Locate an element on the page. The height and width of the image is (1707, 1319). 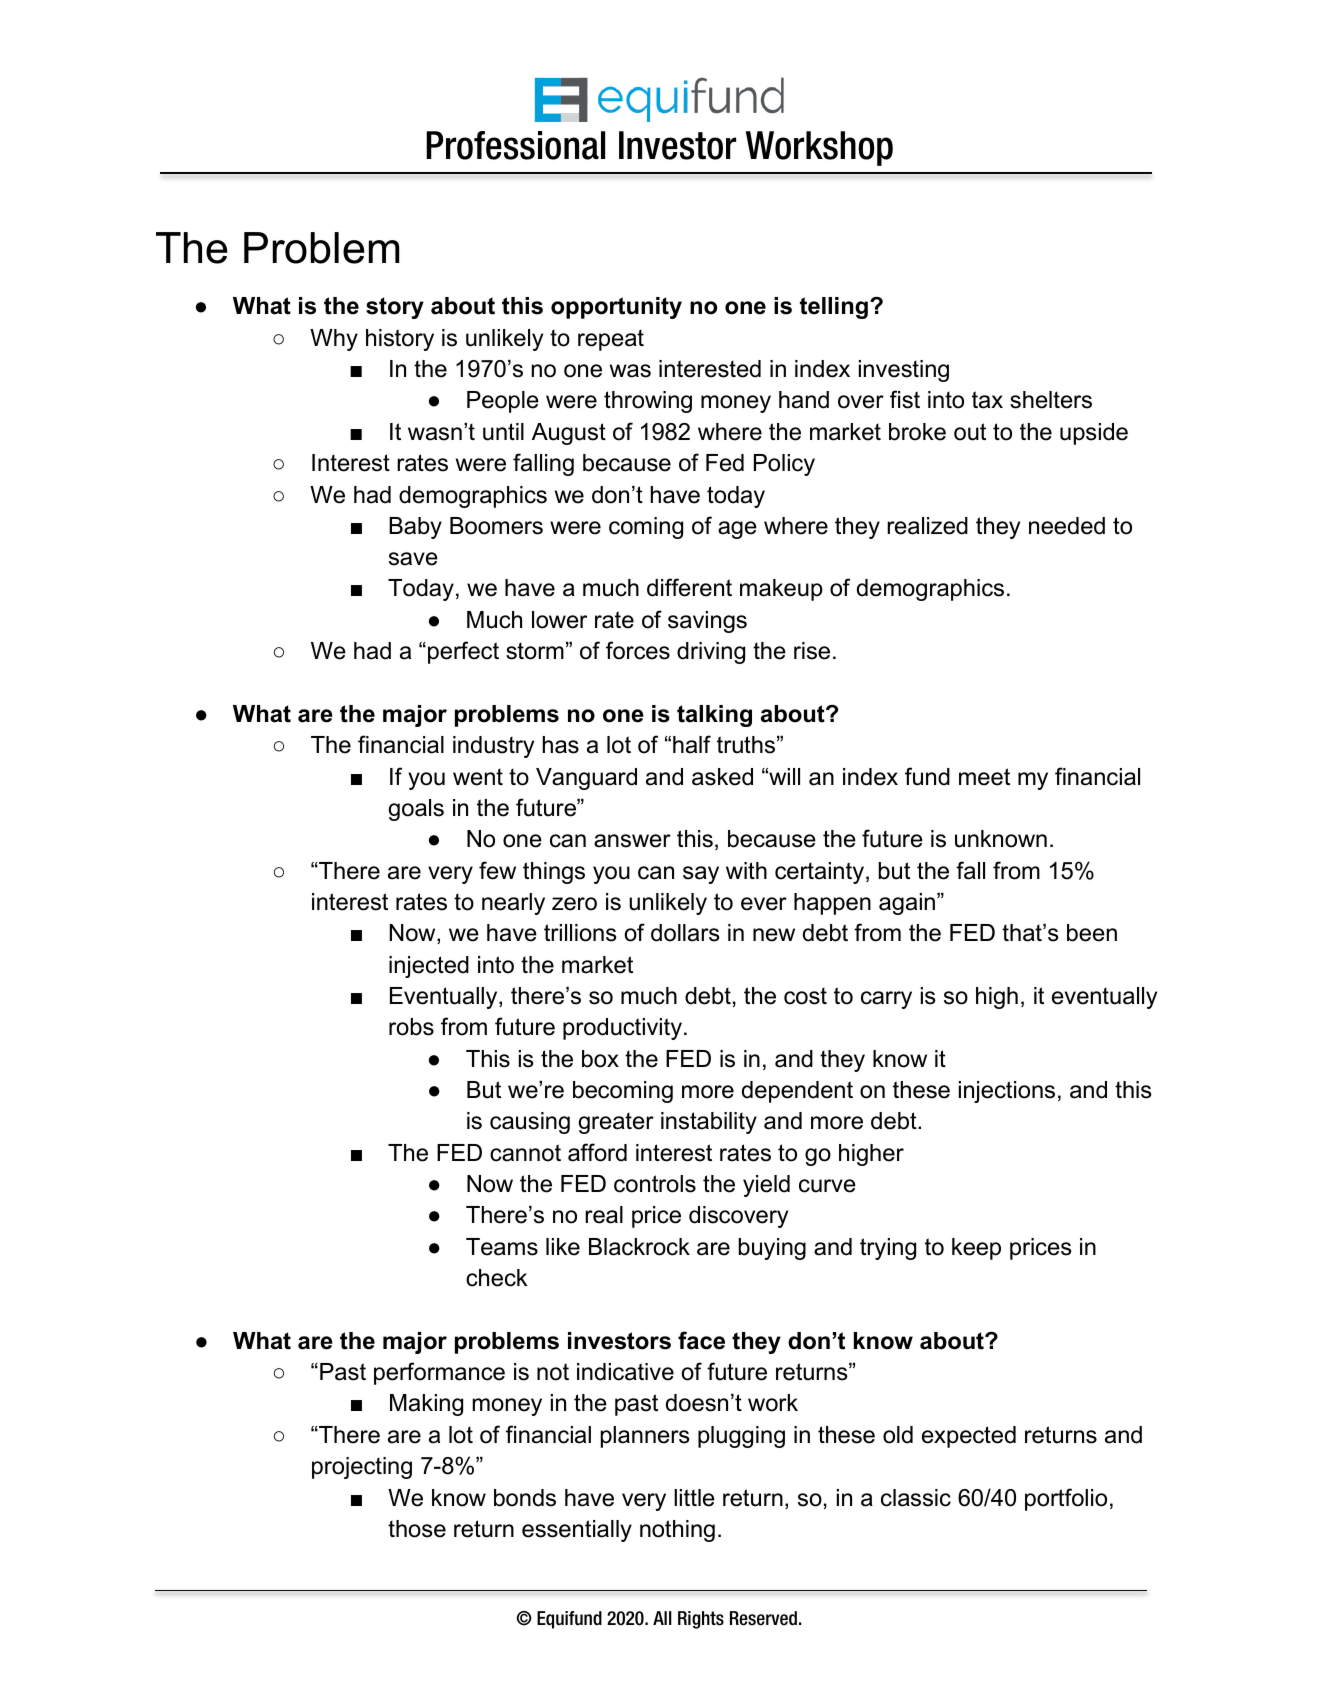
opportunity is located at coordinates (616, 308).
